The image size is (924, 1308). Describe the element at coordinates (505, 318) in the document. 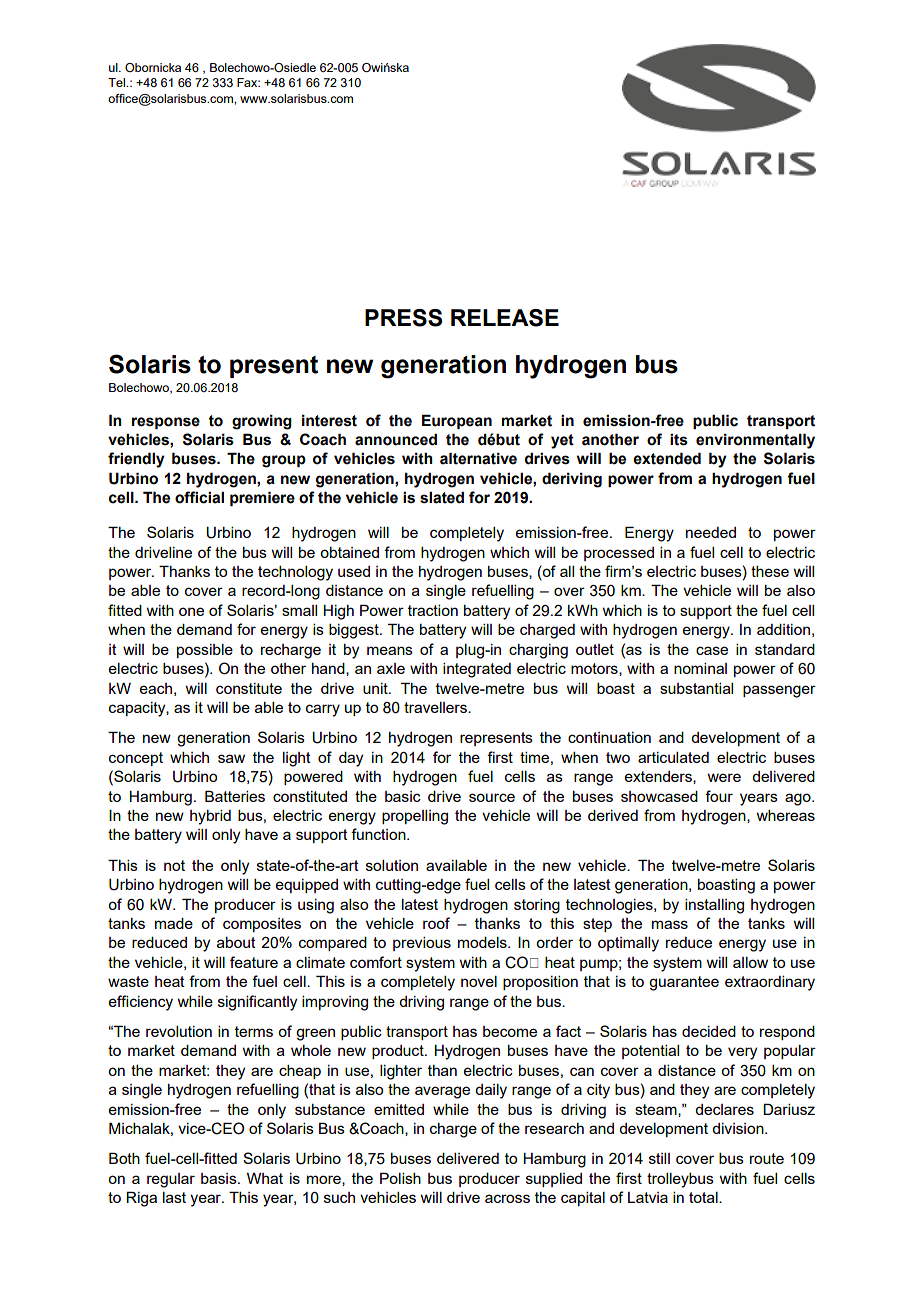

I see `RELEASE` at that location.
